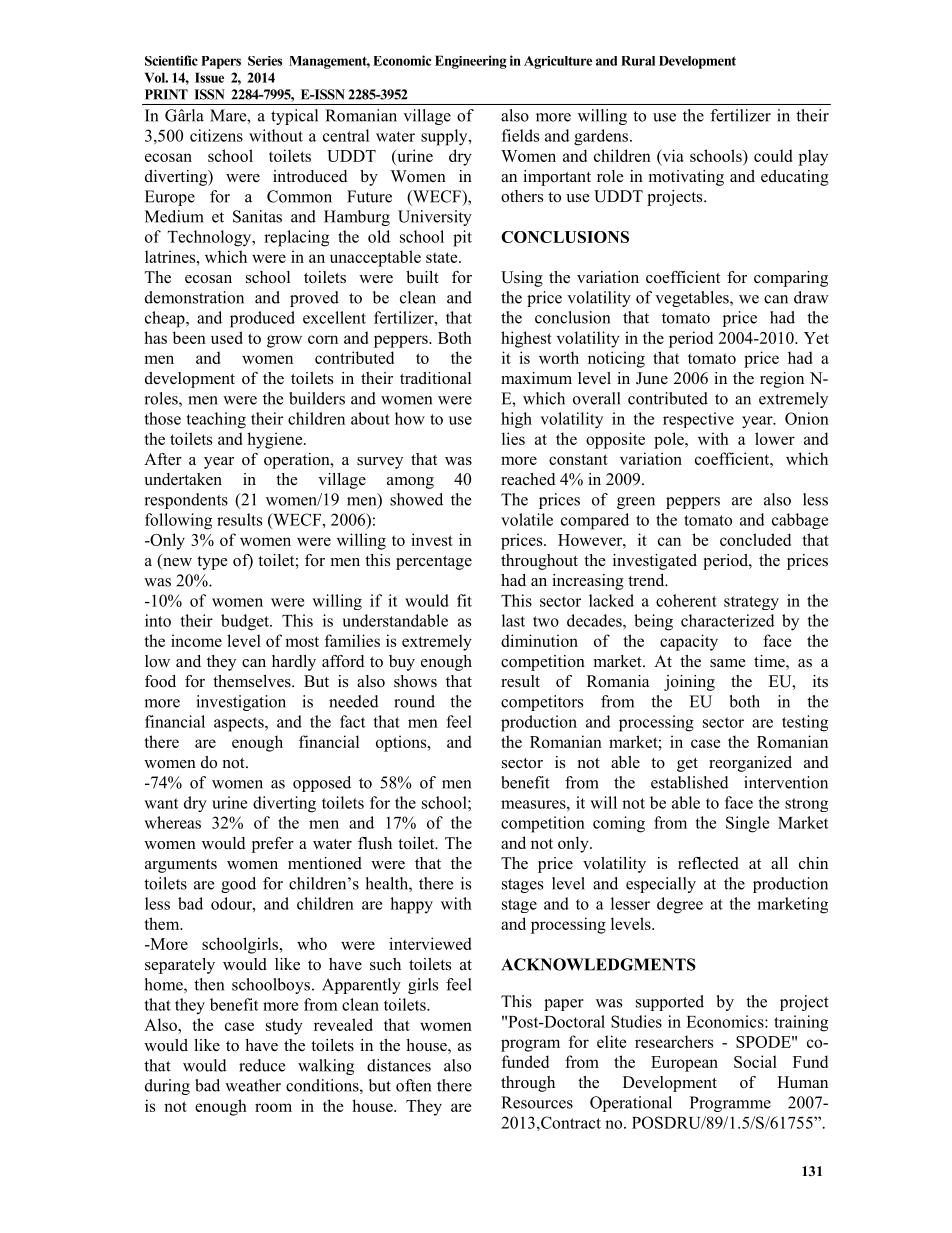 The width and height of the document is (952, 1233). I want to click on Resources, so click(537, 1102).
